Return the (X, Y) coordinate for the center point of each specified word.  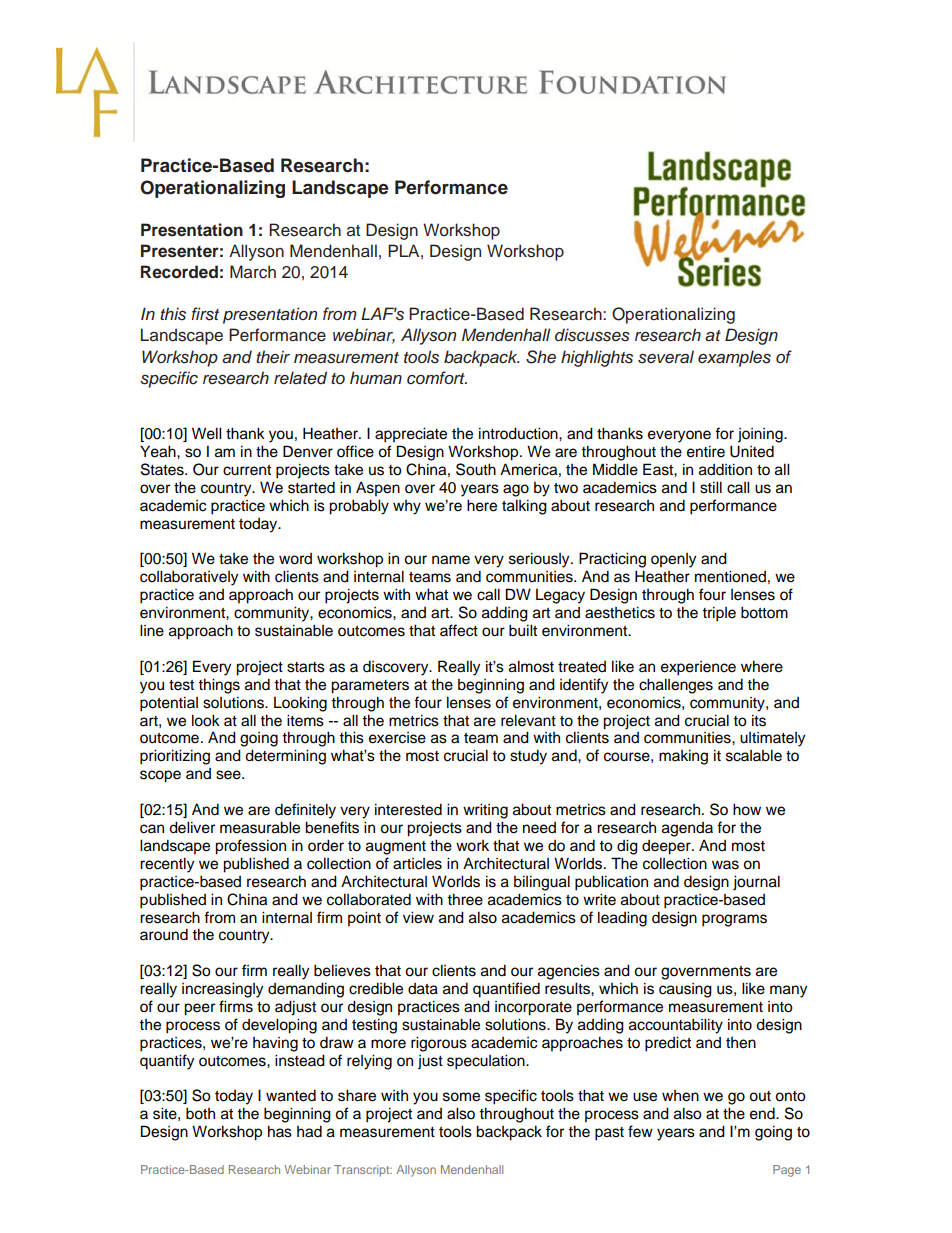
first (205, 314)
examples (734, 358)
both (200, 1113)
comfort (437, 378)
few (640, 1131)
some (461, 1097)
